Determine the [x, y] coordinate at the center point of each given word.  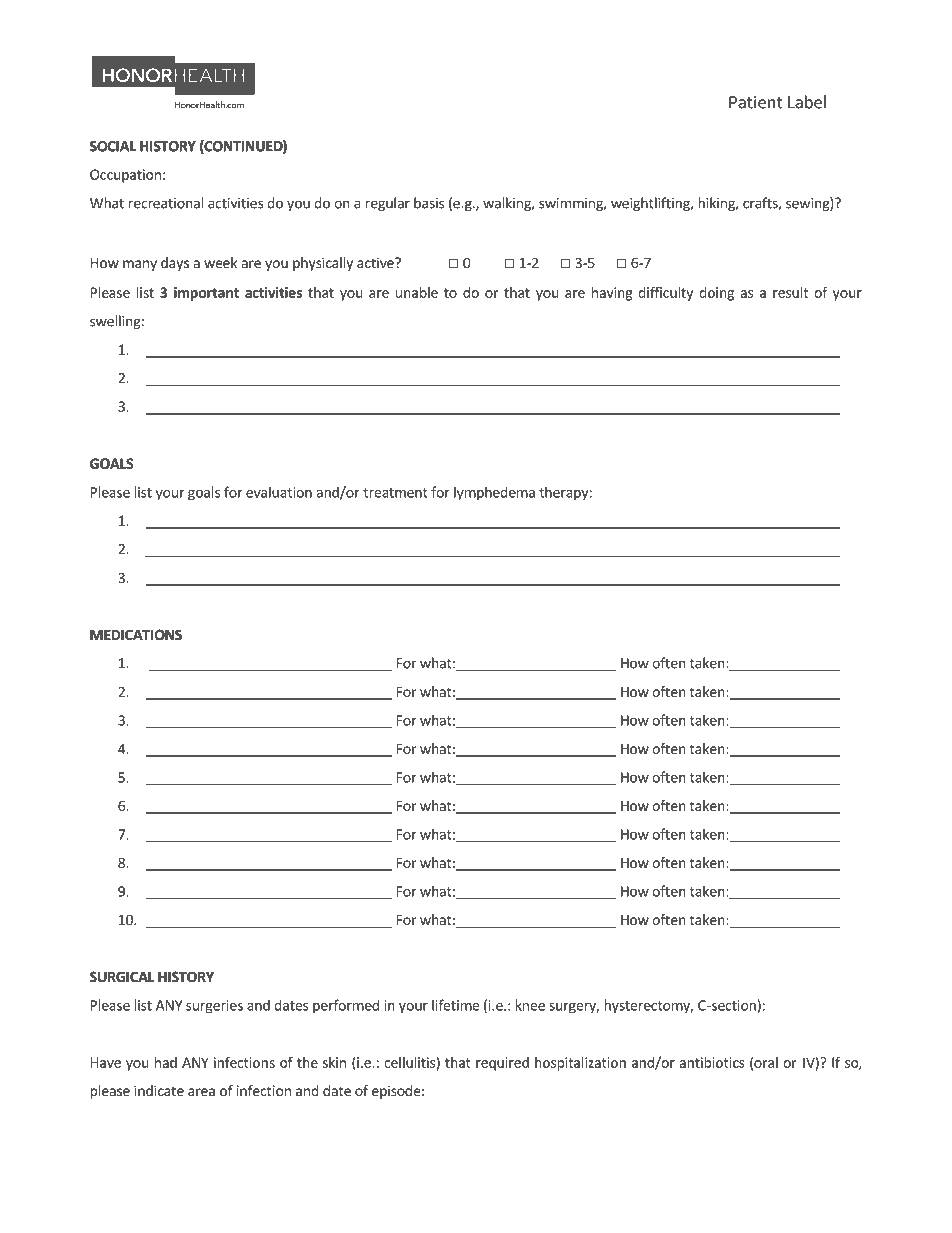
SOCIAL [113, 146]
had [166, 1062]
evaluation [279, 492]
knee [530, 1005]
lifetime [455, 1005]
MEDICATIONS [136, 634]
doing [716, 294]
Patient [756, 102]
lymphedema [494, 493]
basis [429, 203]
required [502, 1064]
